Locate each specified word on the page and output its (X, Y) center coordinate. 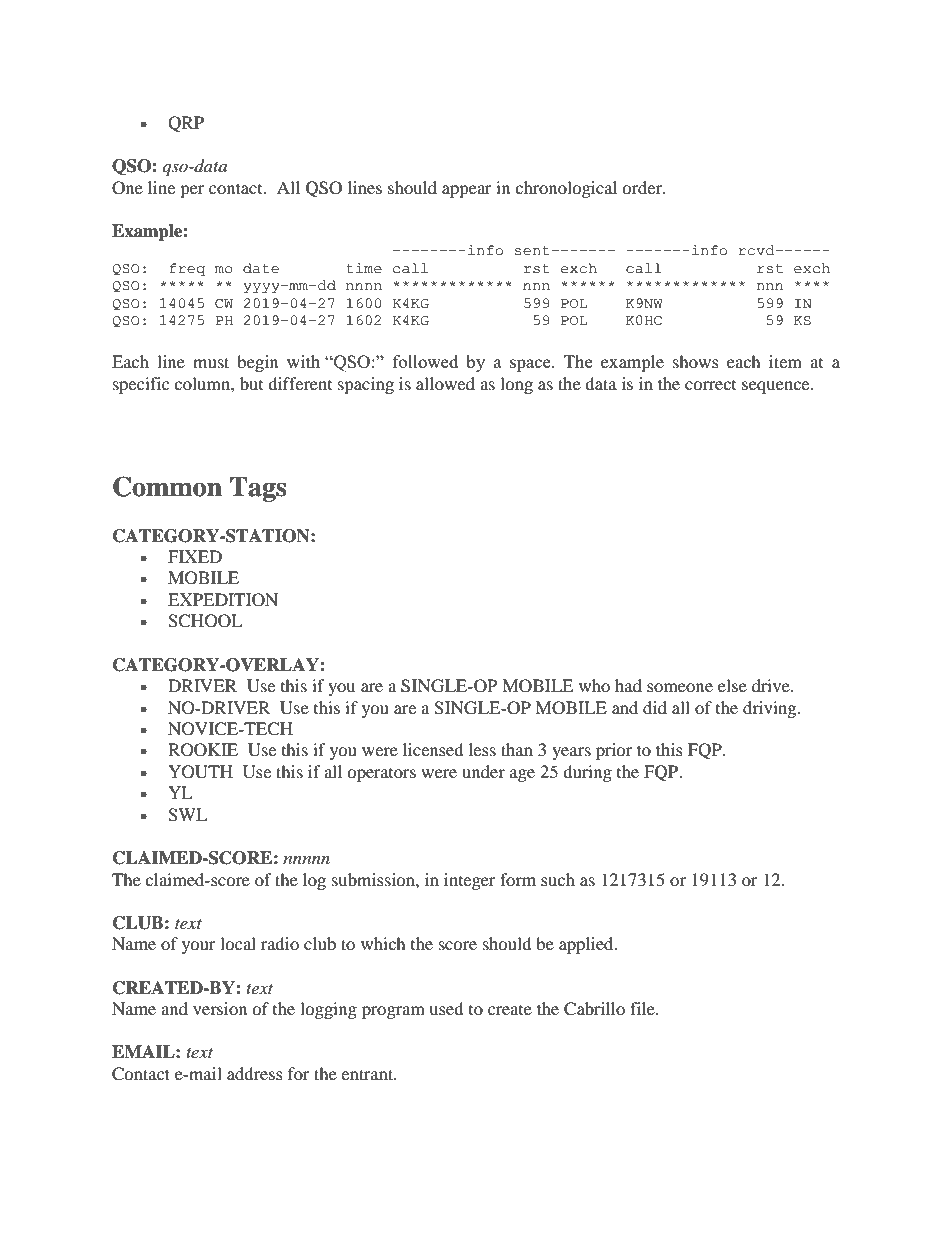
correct (710, 385)
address (255, 1073)
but (251, 383)
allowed (445, 383)
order (643, 187)
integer (470, 881)
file (643, 1008)
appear (467, 191)
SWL (187, 815)
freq (187, 269)
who (594, 685)
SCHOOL (205, 621)
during (587, 773)
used (446, 1008)
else (732, 685)
